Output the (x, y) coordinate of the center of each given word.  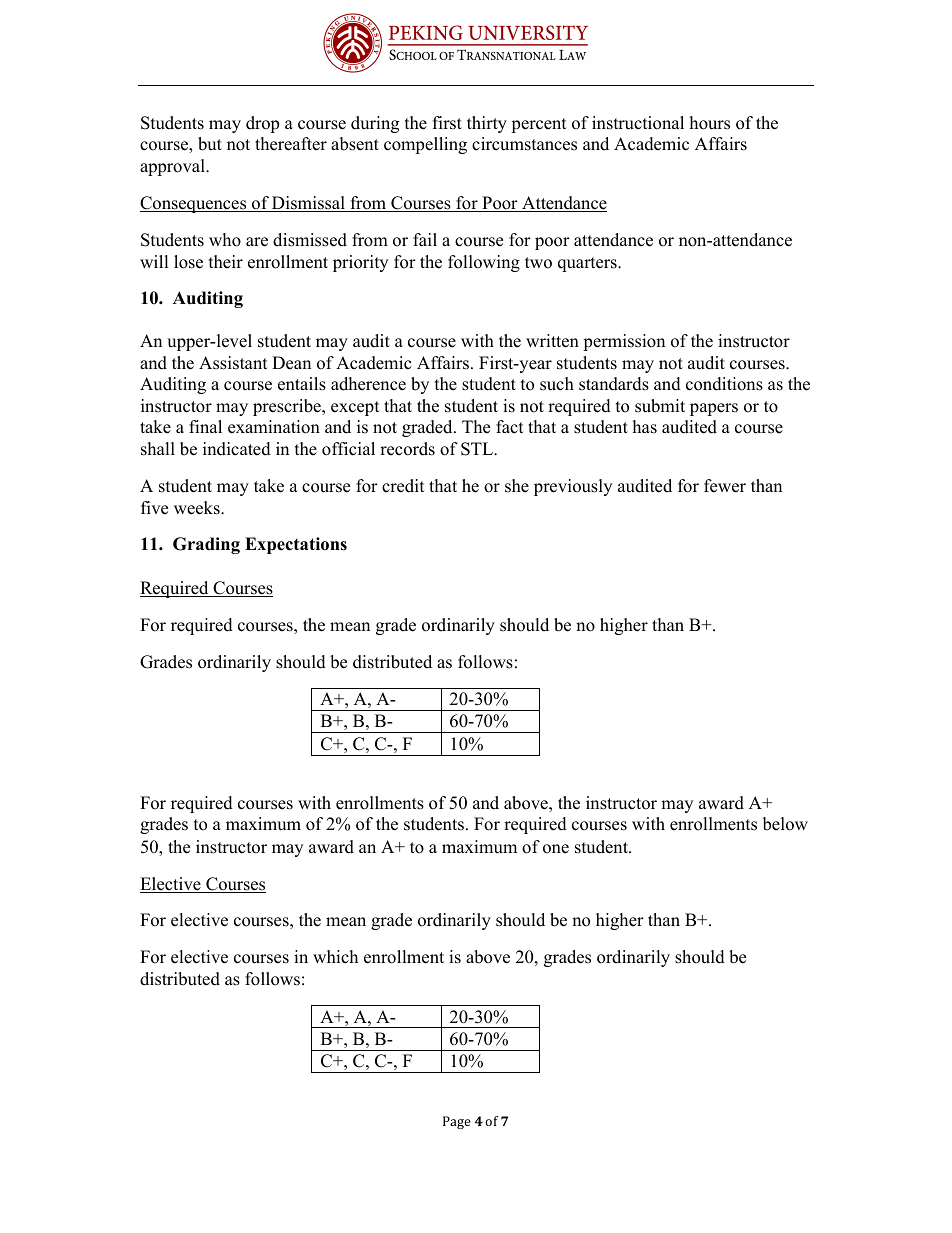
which (335, 957)
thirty (487, 124)
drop (262, 124)
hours (710, 123)
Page (457, 1122)
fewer (725, 486)
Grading (206, 545)
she (517, 486)
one (556, 849)
